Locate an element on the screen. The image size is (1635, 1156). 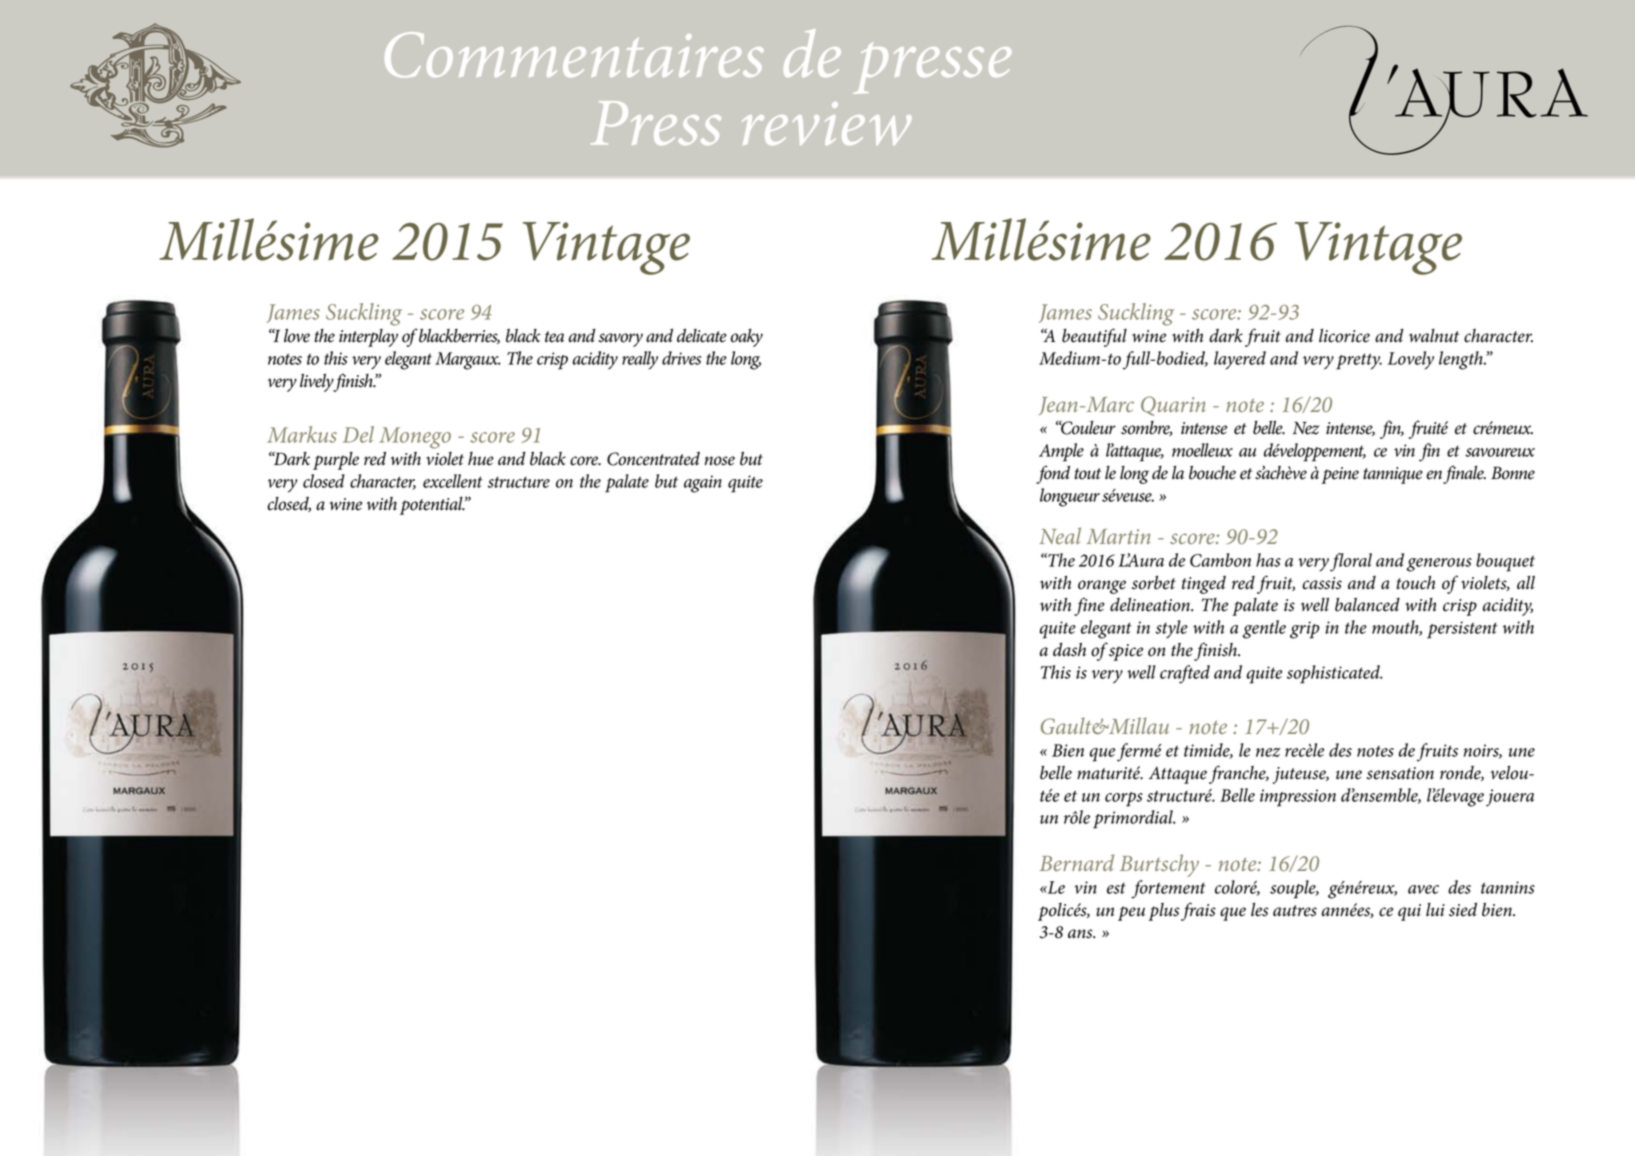
interplay is located at coordinates (368, 338).
